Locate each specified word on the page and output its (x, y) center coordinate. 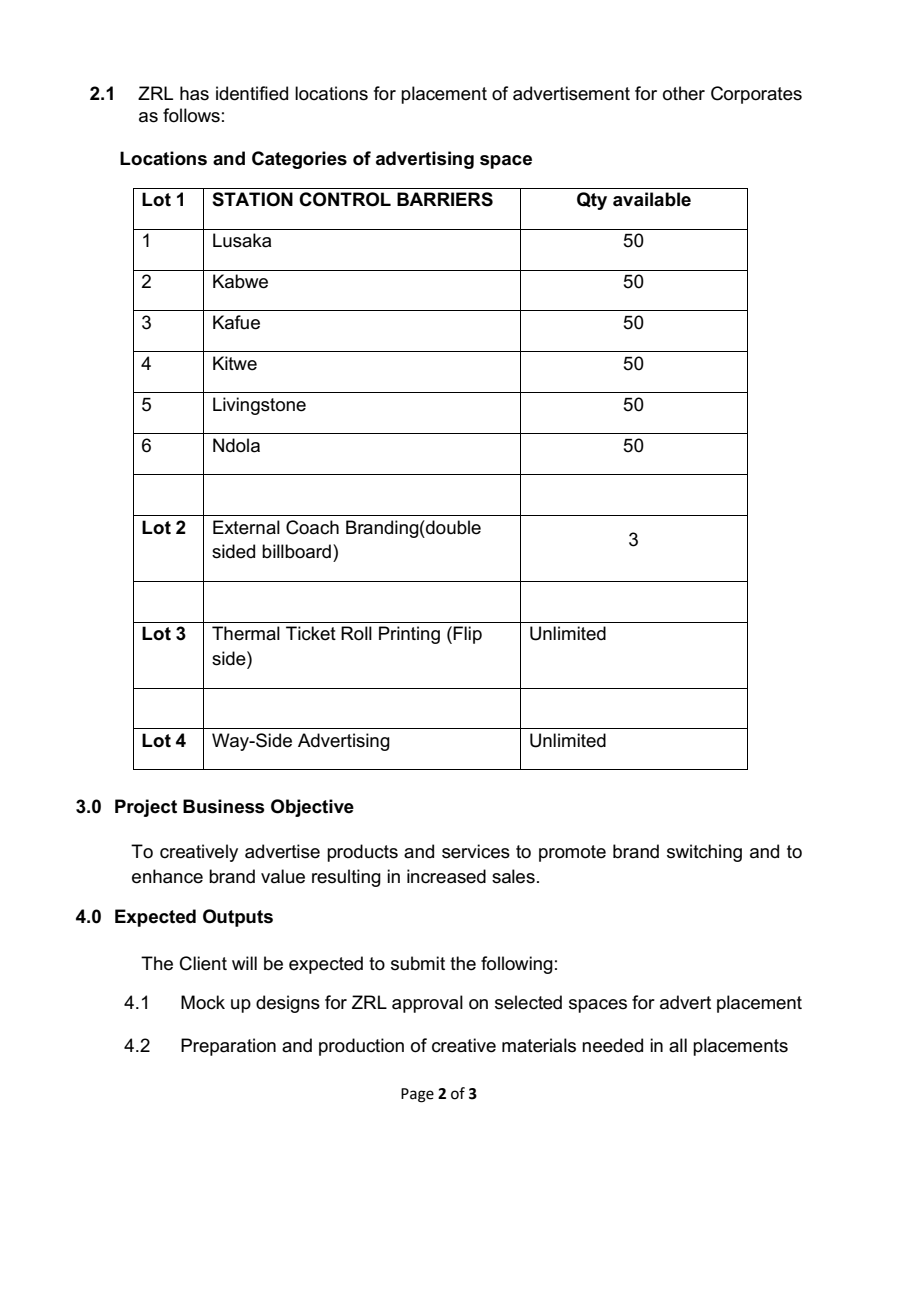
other (684, 93)
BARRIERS (445, 199)
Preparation (228, 1047)
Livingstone (259, 406)
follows (191, 115)
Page (417, 1095)
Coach (312, 527)
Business (223, 806)
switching (704, 853)
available (652, 199)
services (476, 851)
